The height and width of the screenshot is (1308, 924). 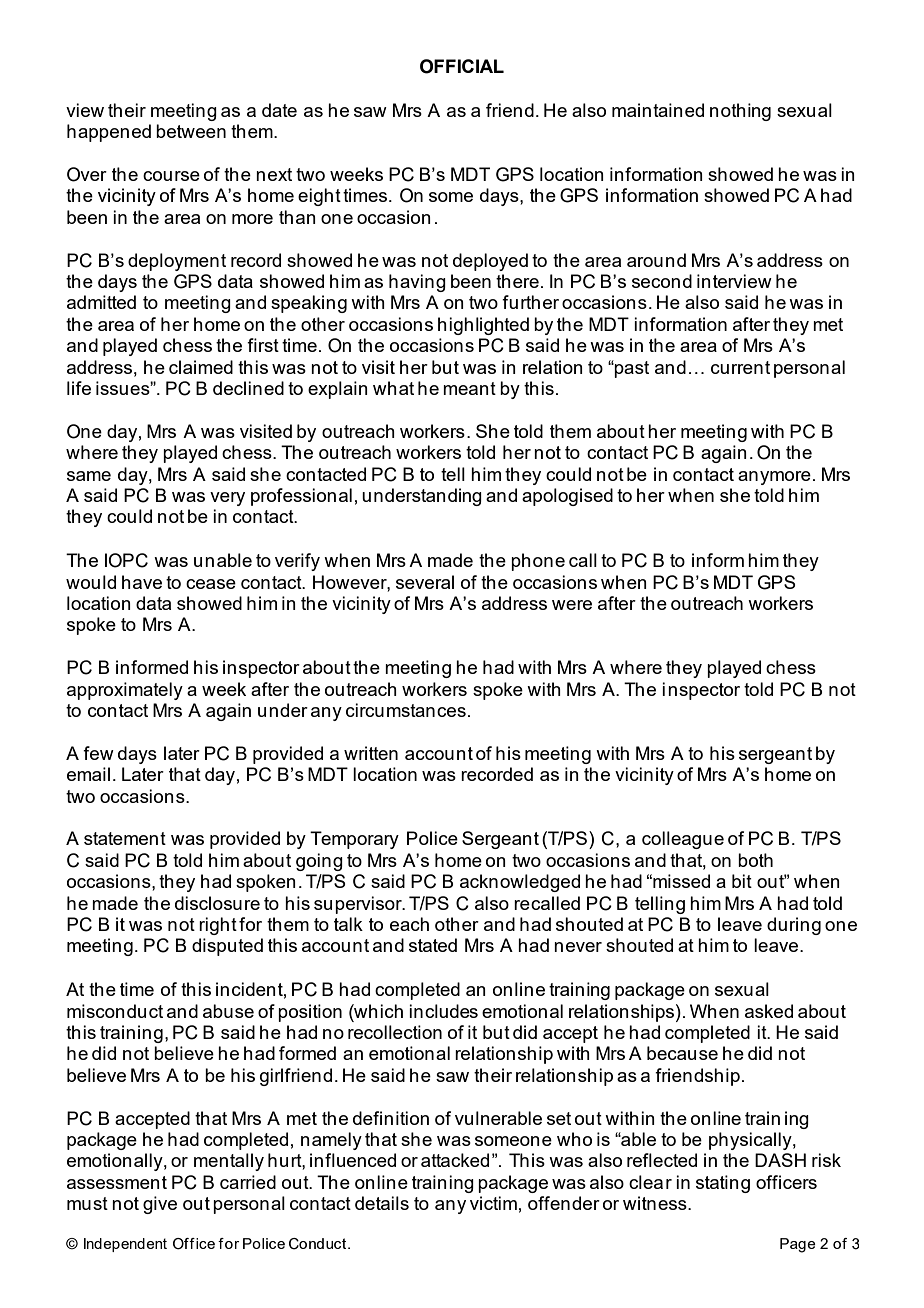 What do you see at coordinates (160, 1205) in the screenshot?
I see `give` at bounding box center [160, 1205].
